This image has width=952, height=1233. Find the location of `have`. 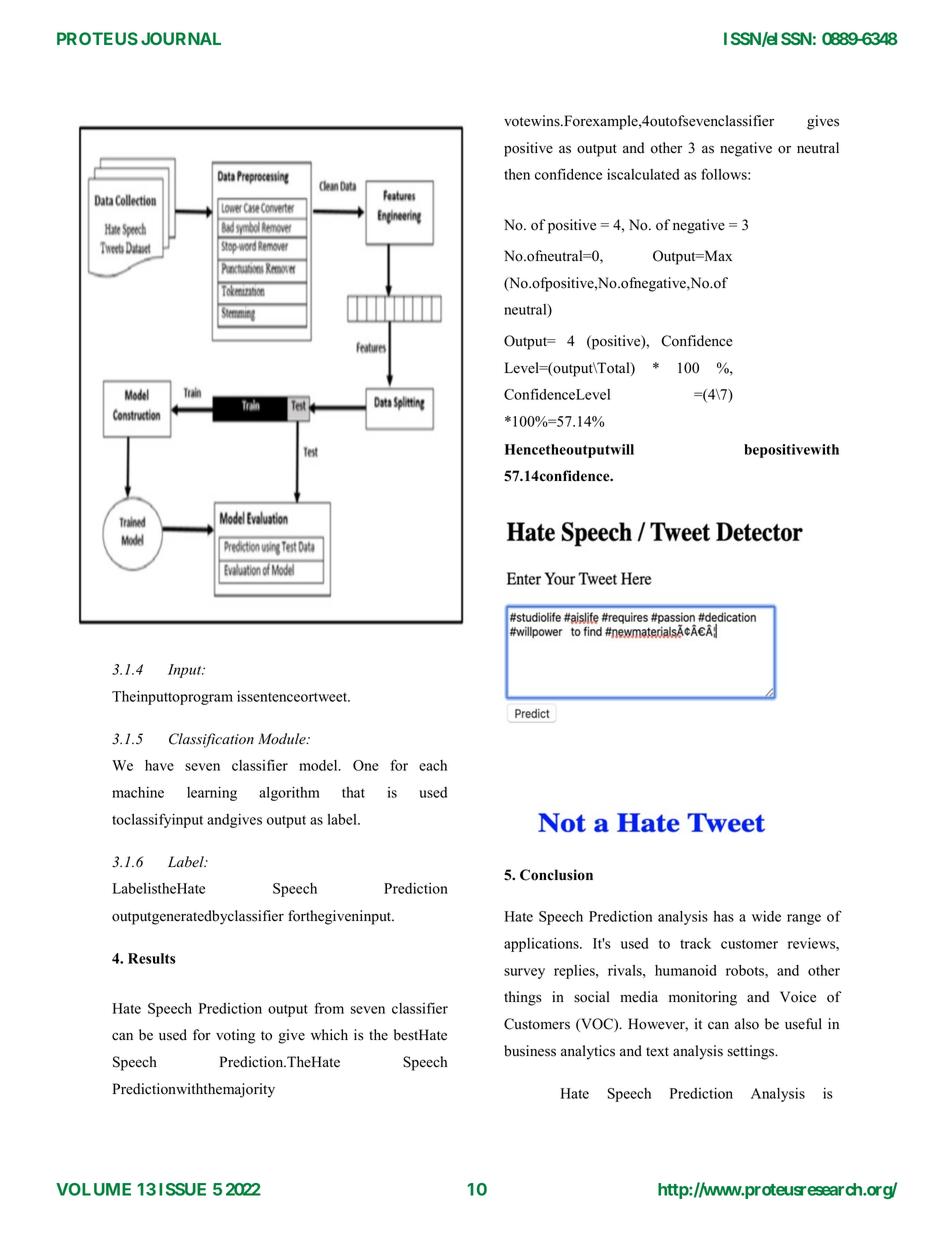

have is located at coordinates (159, 765).
